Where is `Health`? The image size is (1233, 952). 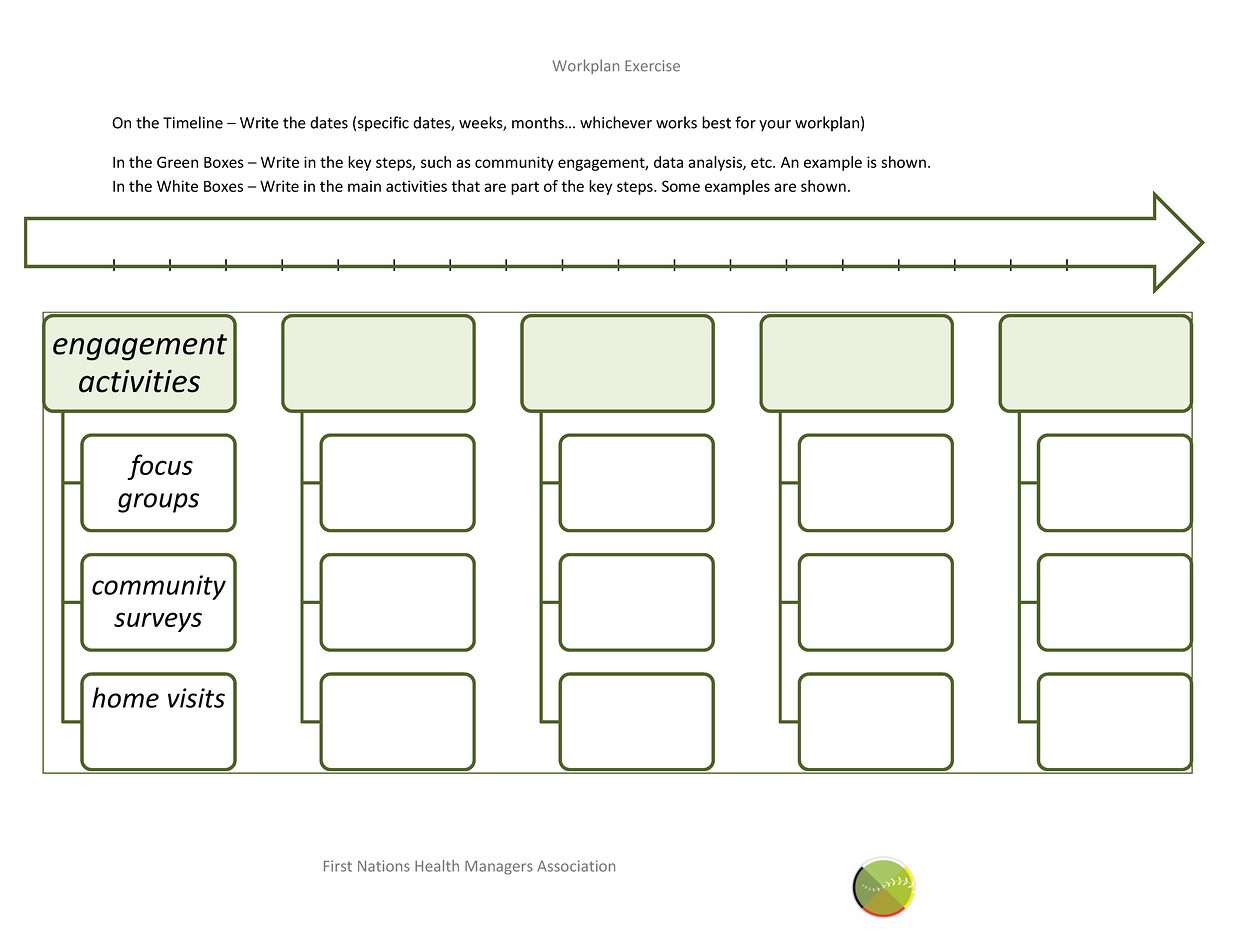
Health is located at coordinates (437, 866).
